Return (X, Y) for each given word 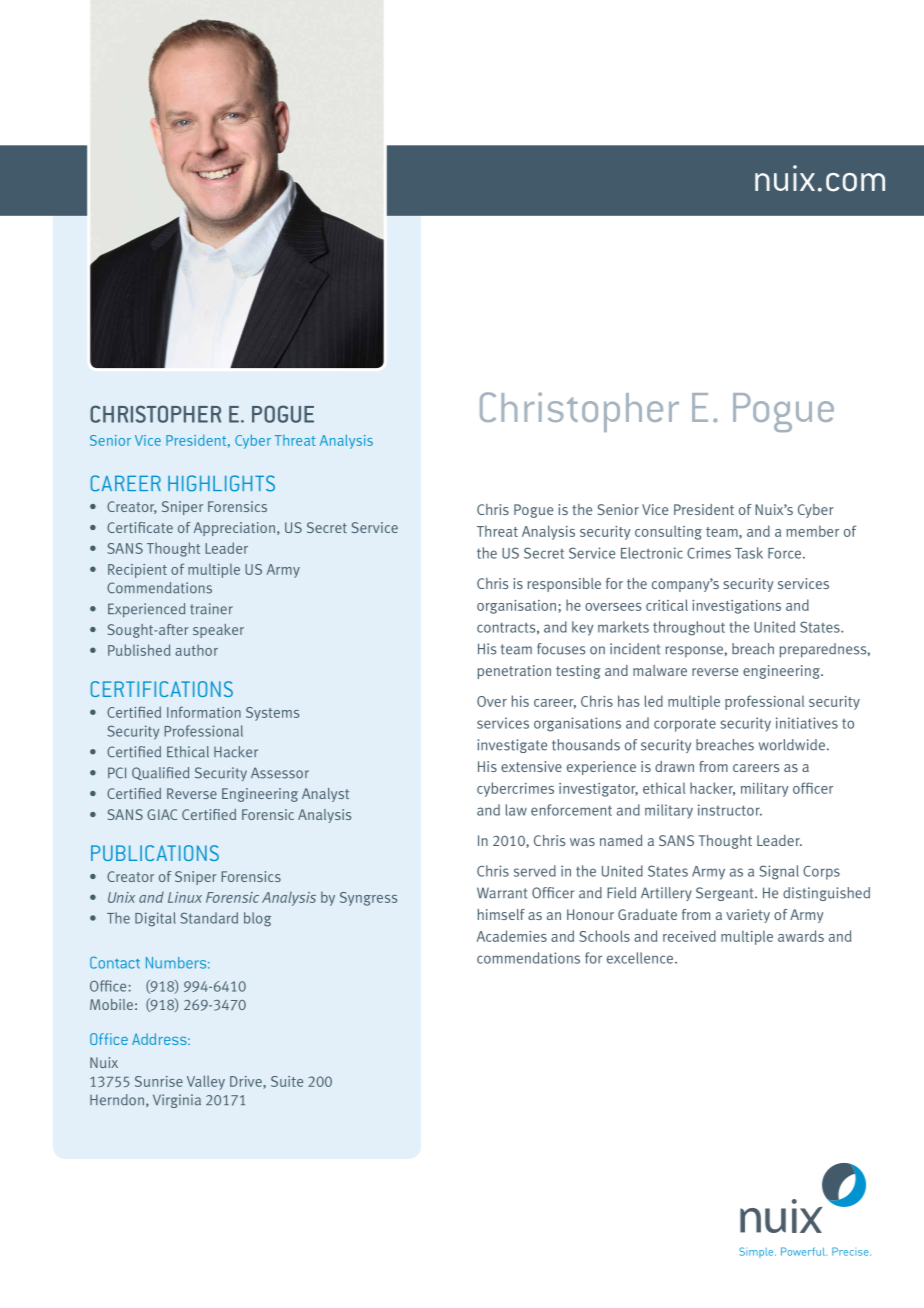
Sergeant (726, 894)
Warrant (502, 893)
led (654, 701)
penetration (514, 672)
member (812, 531)
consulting (668, 532)
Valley (206, 1082)
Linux (185, 897)
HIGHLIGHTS (221, 483)
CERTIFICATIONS (162, 689)
